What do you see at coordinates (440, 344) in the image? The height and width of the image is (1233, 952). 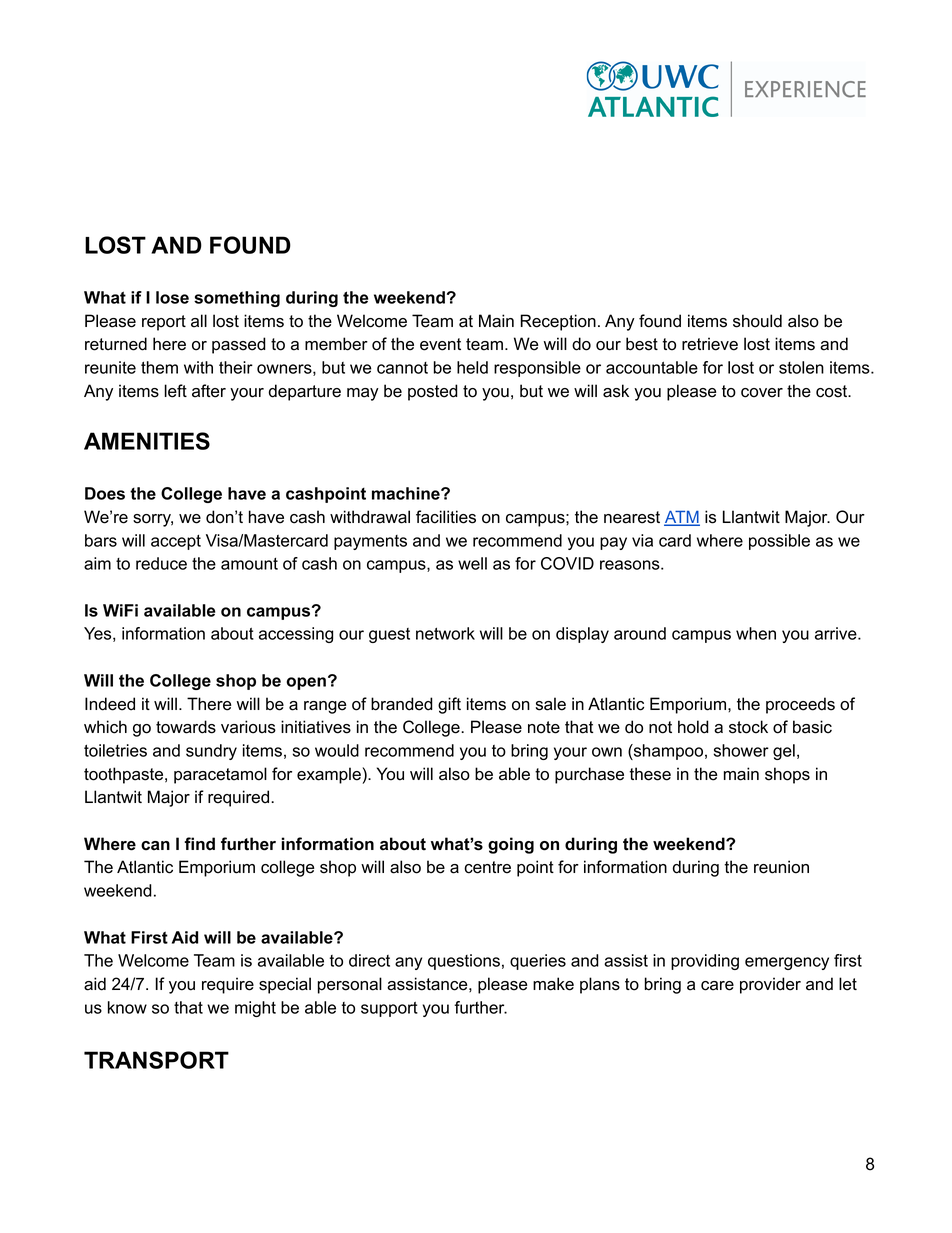 I see `event` at bounding box center [440, 344].
